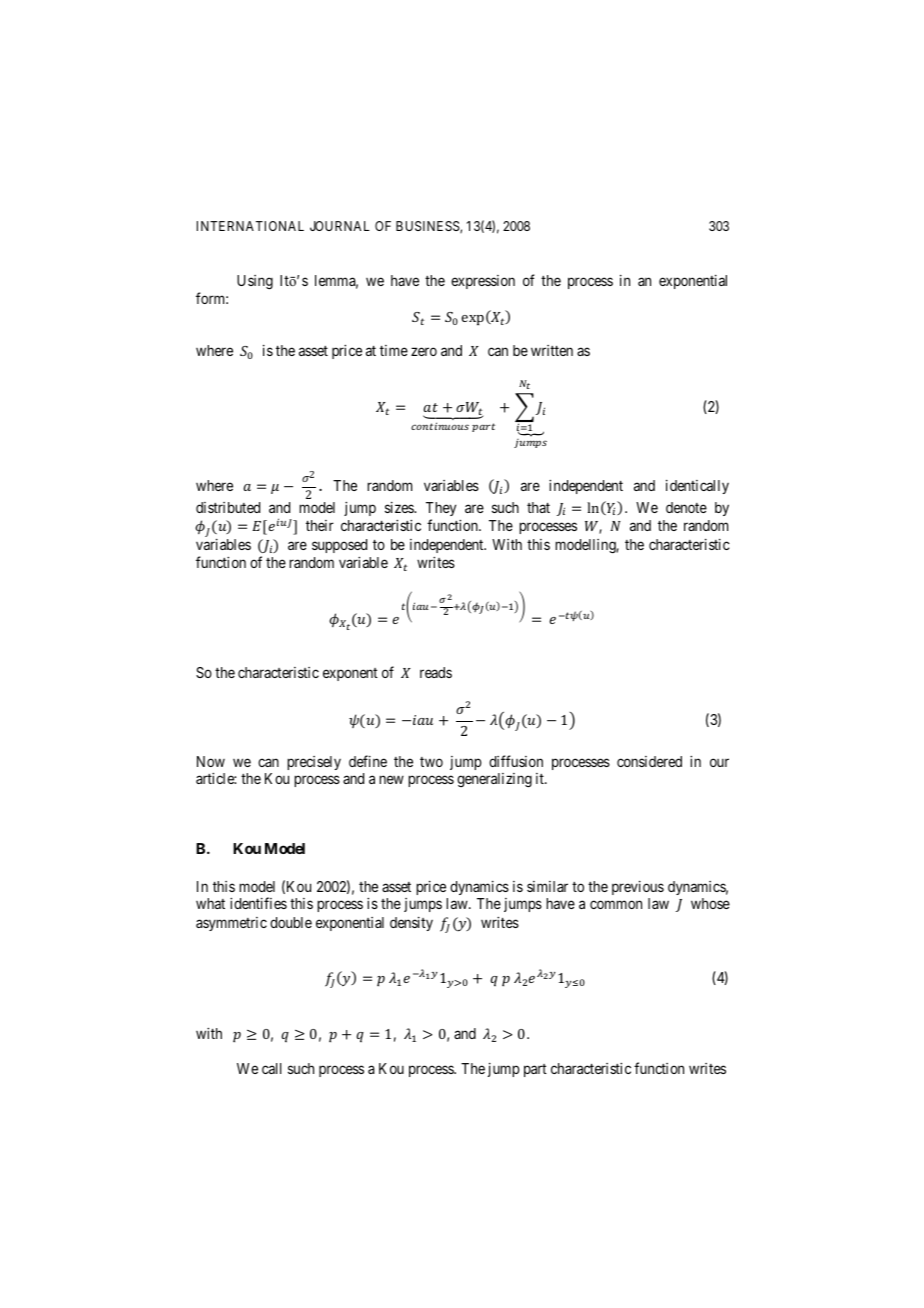 The width and height of the page is (924, 1308). I want to click on reads, so click(436, 672).
